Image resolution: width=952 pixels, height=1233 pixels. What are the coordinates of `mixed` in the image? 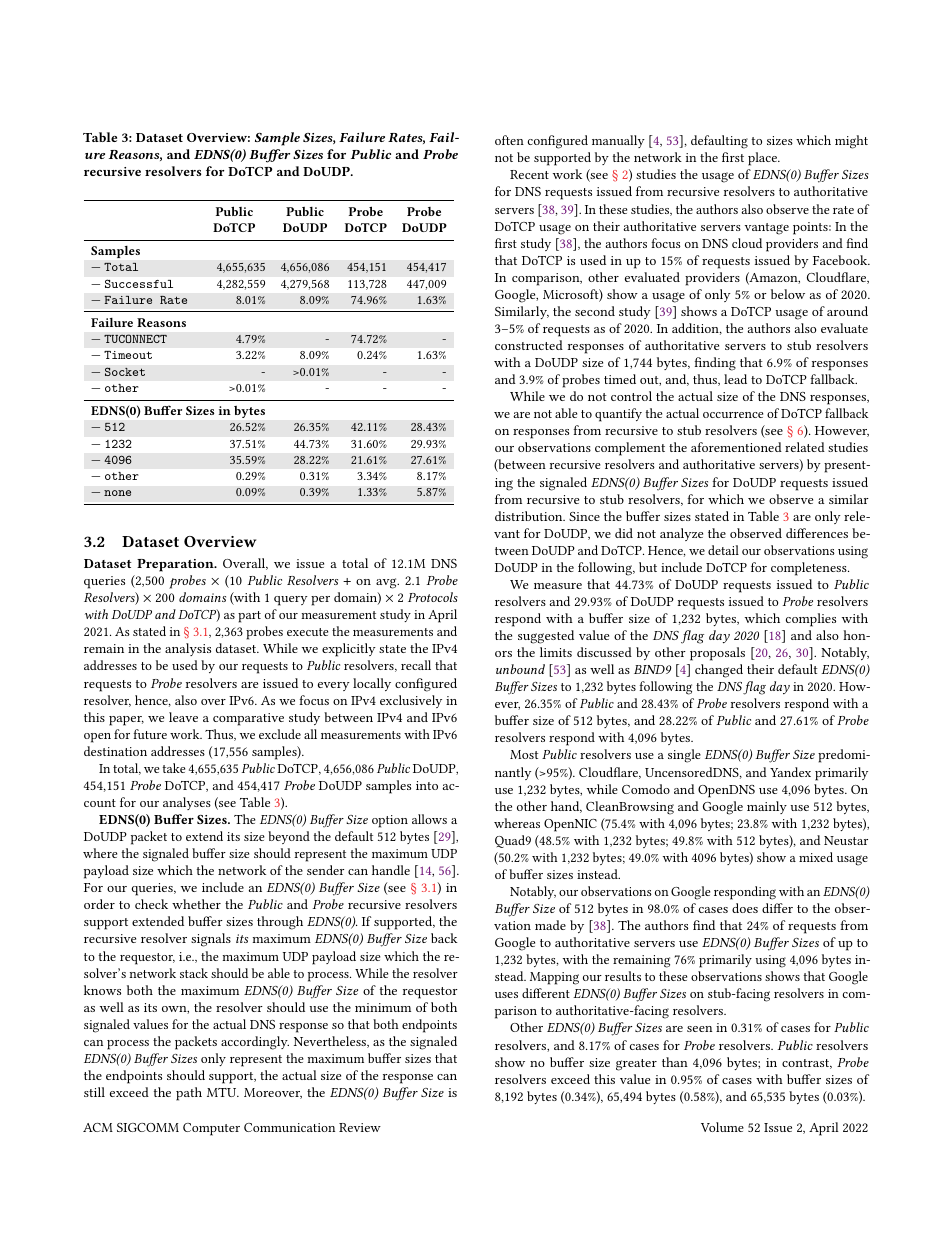 It's located at (816, 857).
